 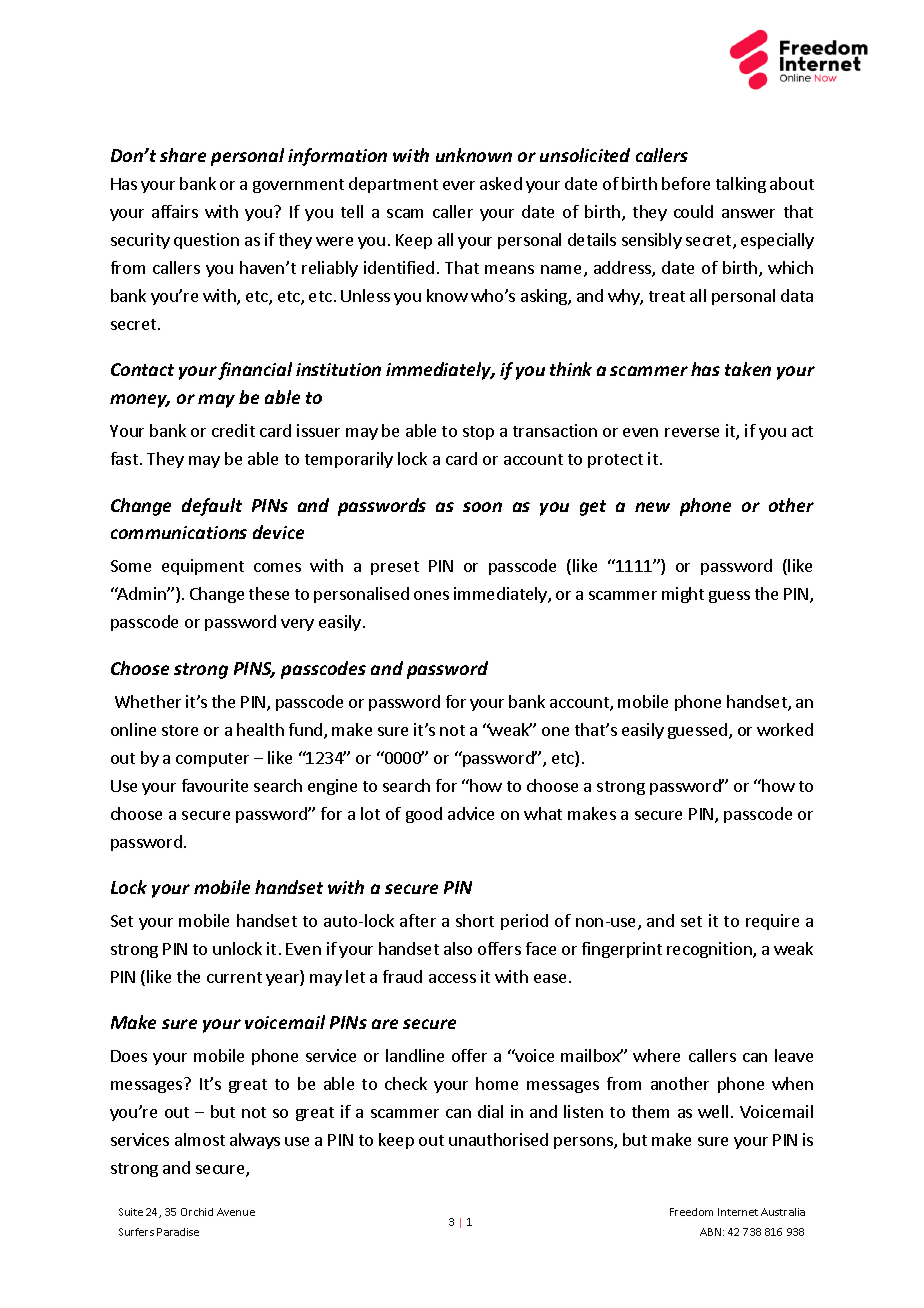 What do you see at coordinates (741, 185) in the image?
I see `talking` at bounding box center [741, 185].
